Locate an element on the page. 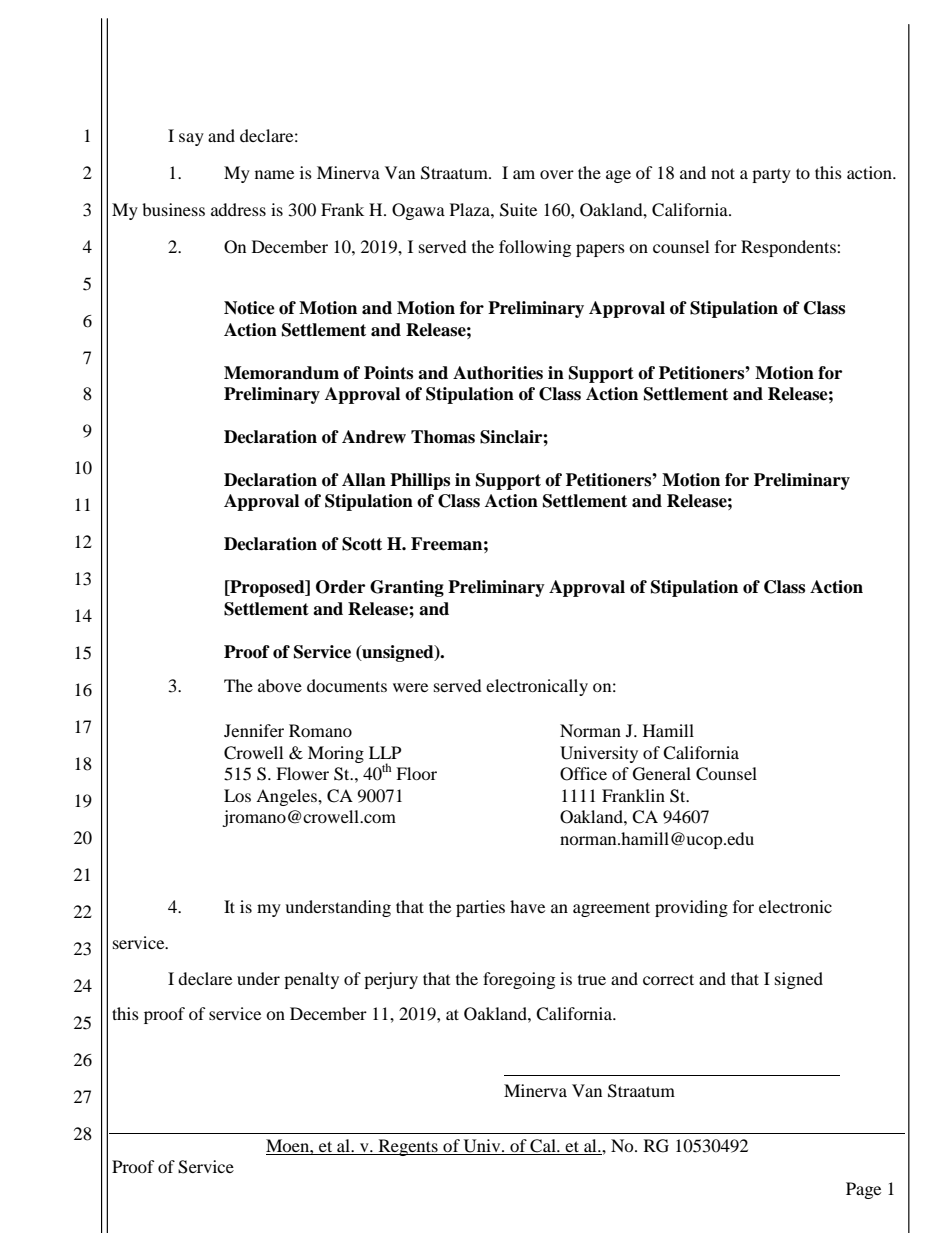  over is located at coordinates (557, 174).
